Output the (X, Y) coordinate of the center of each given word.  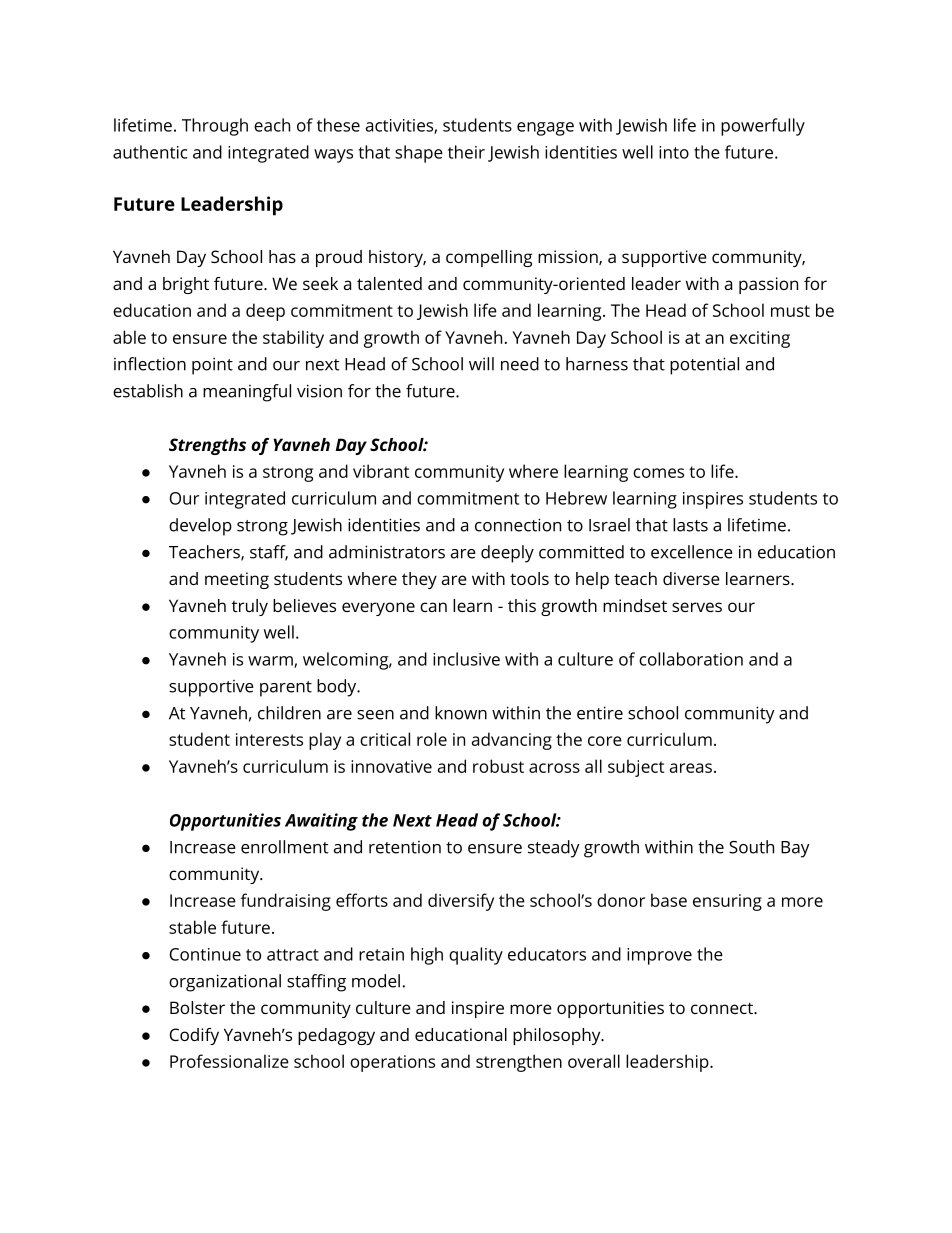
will (481, 364)
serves (697, 607)
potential (704, 366)
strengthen (519, 1063)
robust (498, 766)
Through (215, 127)
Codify (194, 1036)
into (674, 152)
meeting (237, 580)
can (433, 607)
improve (659, 956)
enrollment (284, 847)
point (212, 366)
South (751, 847)
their (466, 152)
